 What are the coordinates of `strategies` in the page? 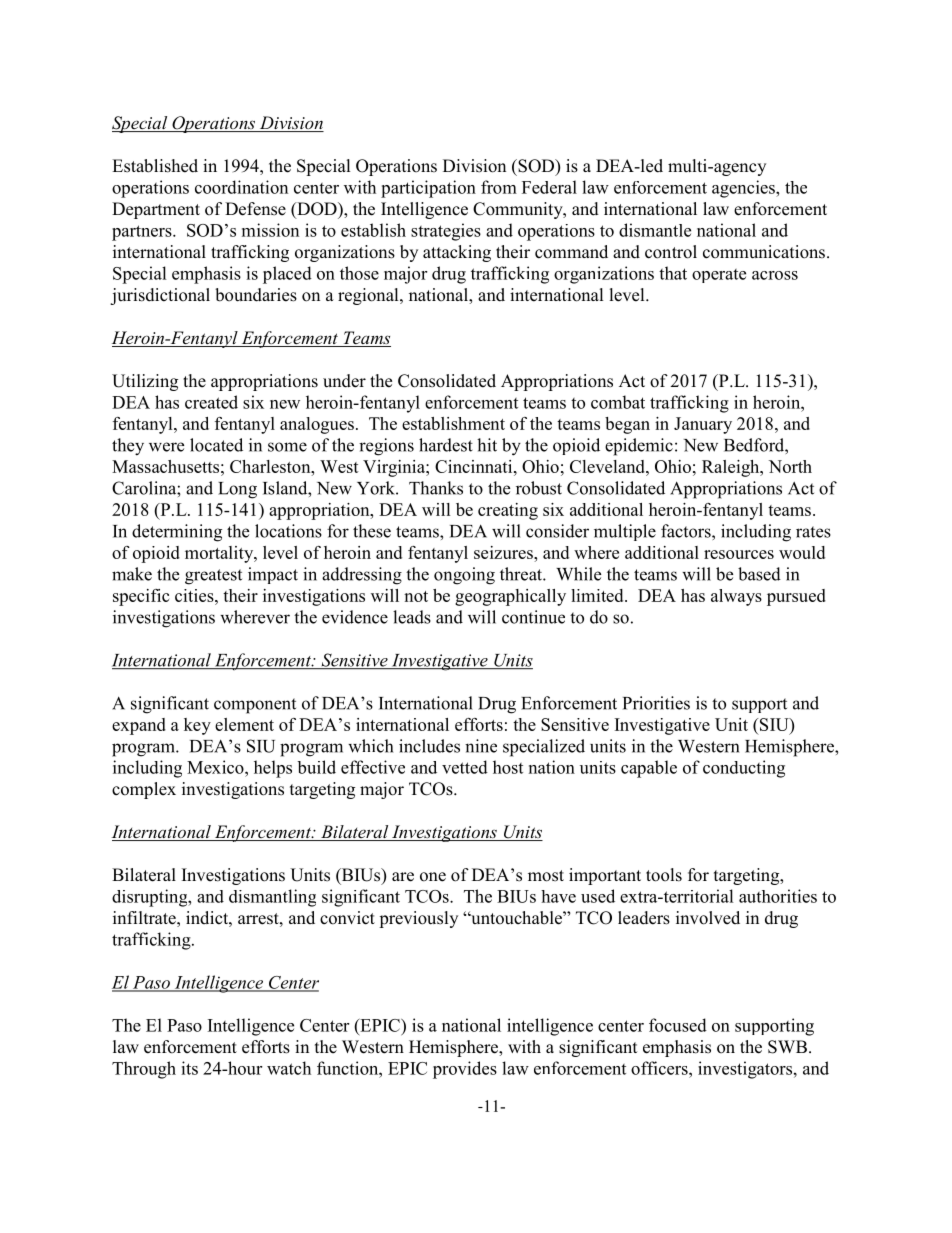 It's located at (446, 232).
